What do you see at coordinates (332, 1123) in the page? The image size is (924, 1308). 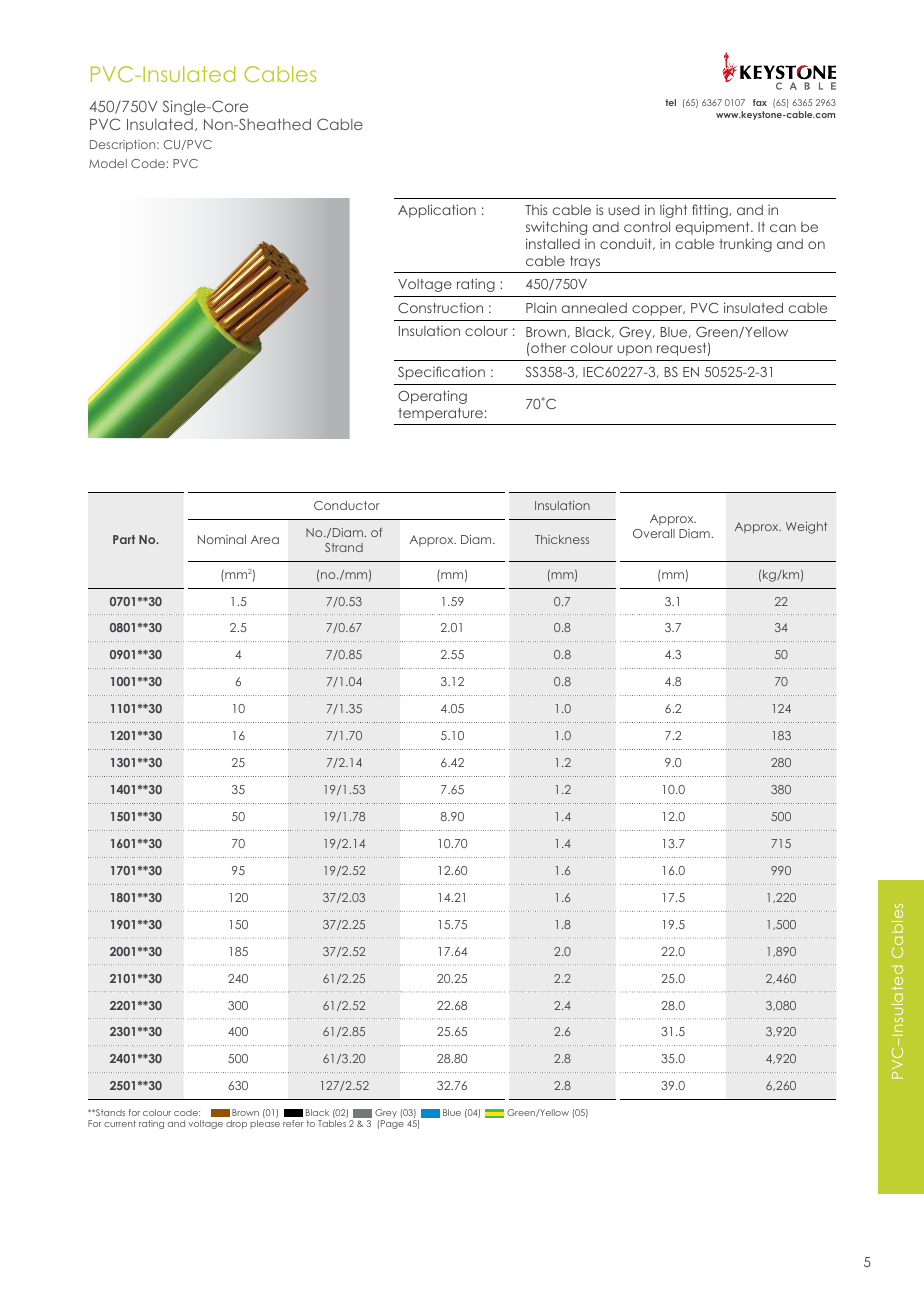 I see `Tables` at bounding box center [332, 1123].
